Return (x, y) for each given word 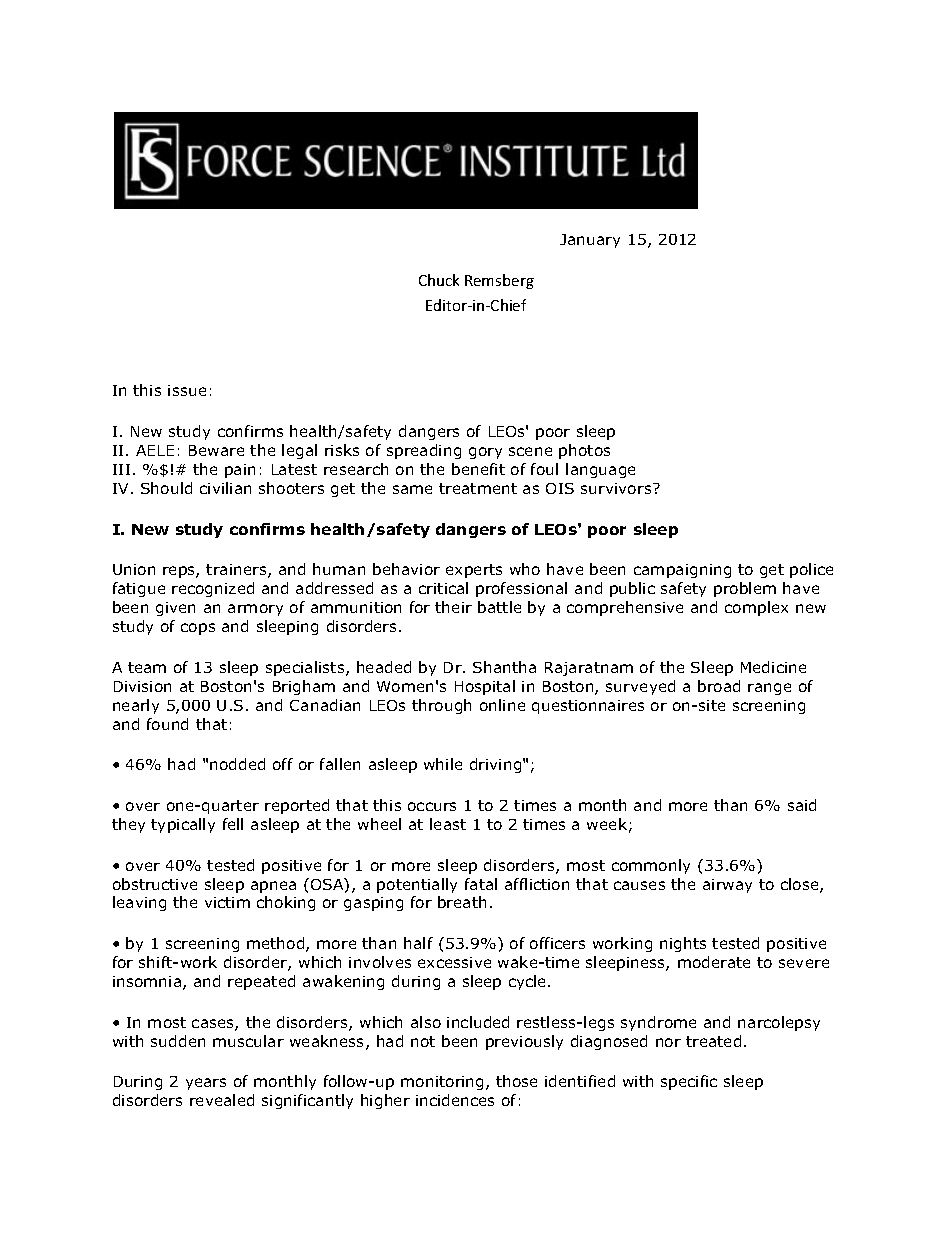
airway (727, 886)
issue (187, 390)
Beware (216, 450)
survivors (617, 488)
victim (227, 902)
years (206, 1084)
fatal (481, 884)
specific (689, 1082)
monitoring (442, 1083)
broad (719, 686)
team (147, 667)
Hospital (485, 687)
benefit (478, 469)
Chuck (439, 280)
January (590, 241)
